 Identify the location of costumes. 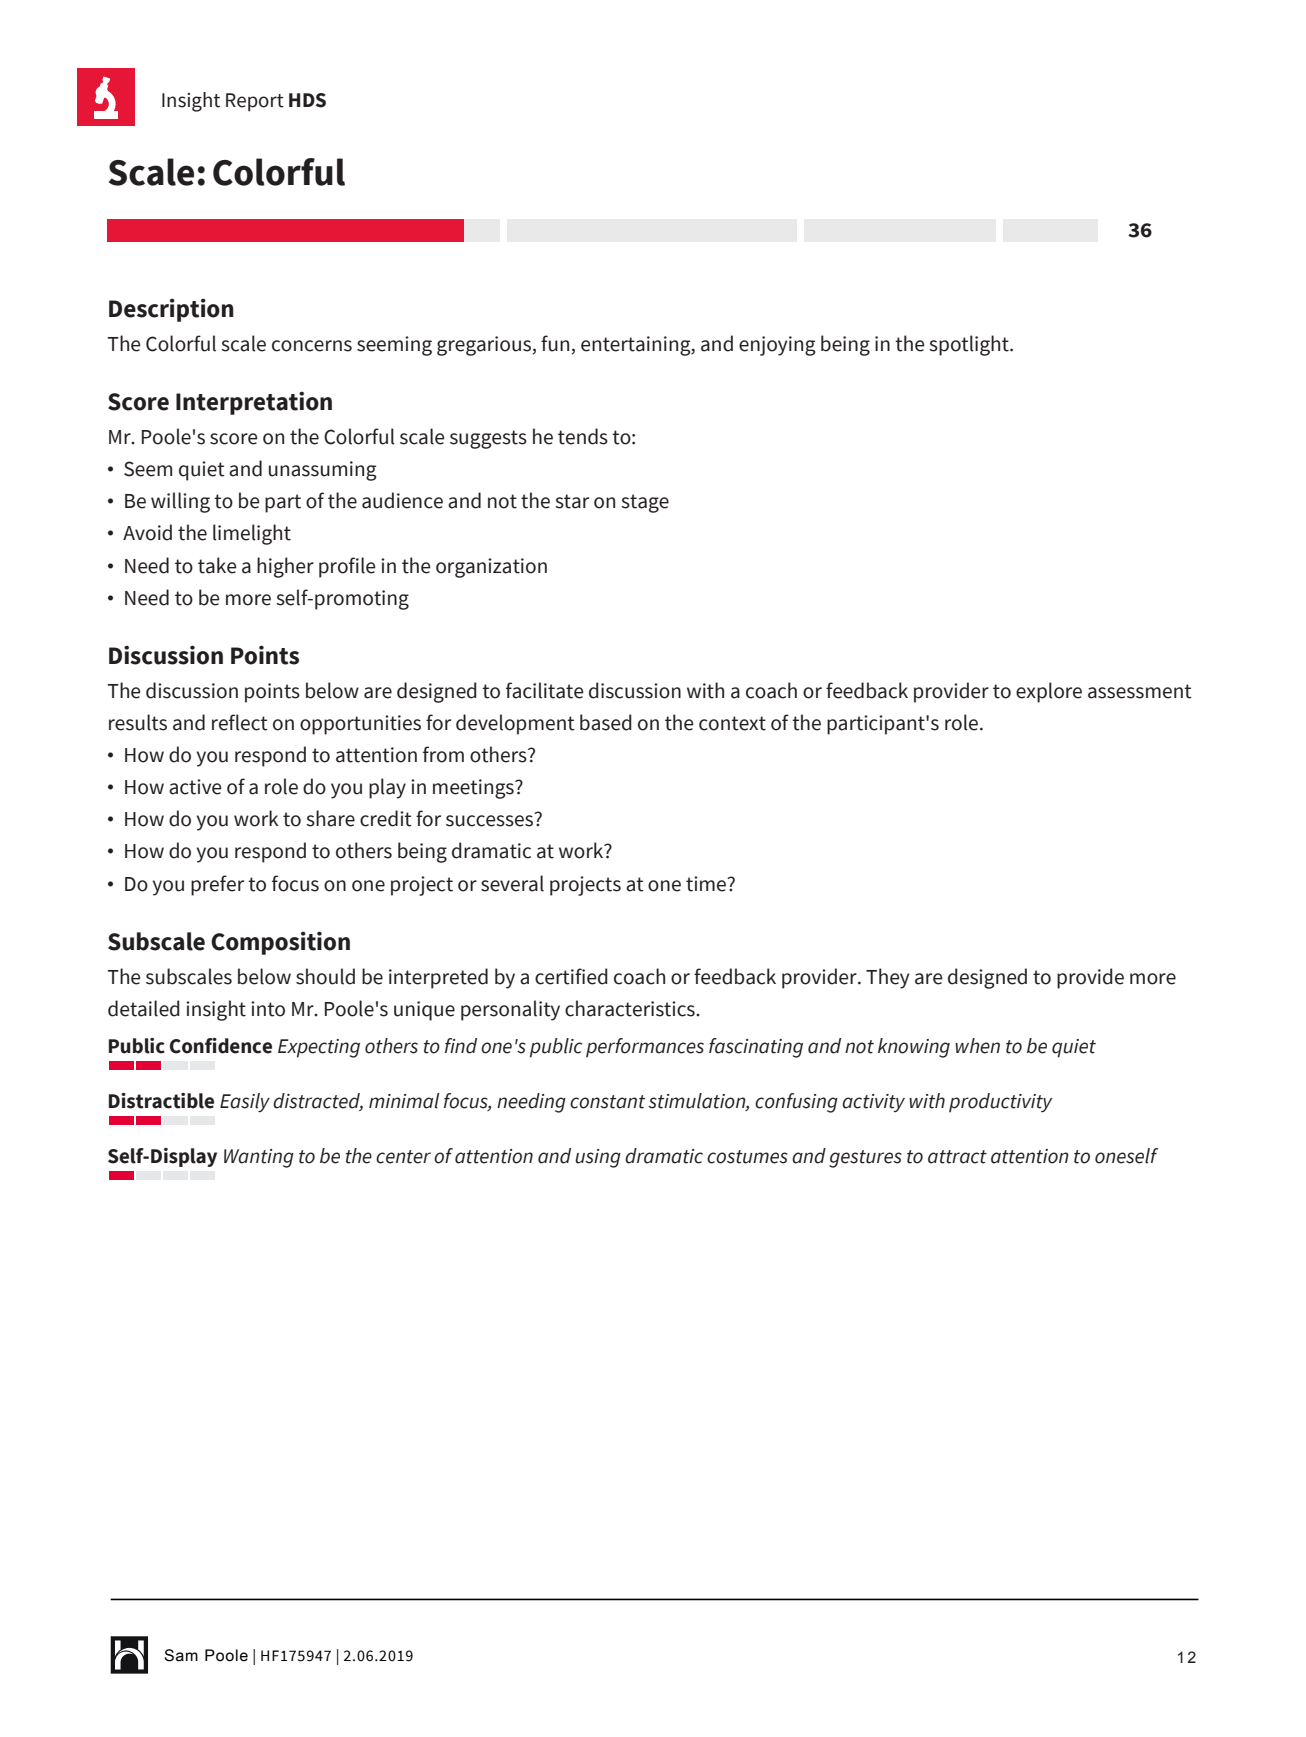
(747, 1157).
